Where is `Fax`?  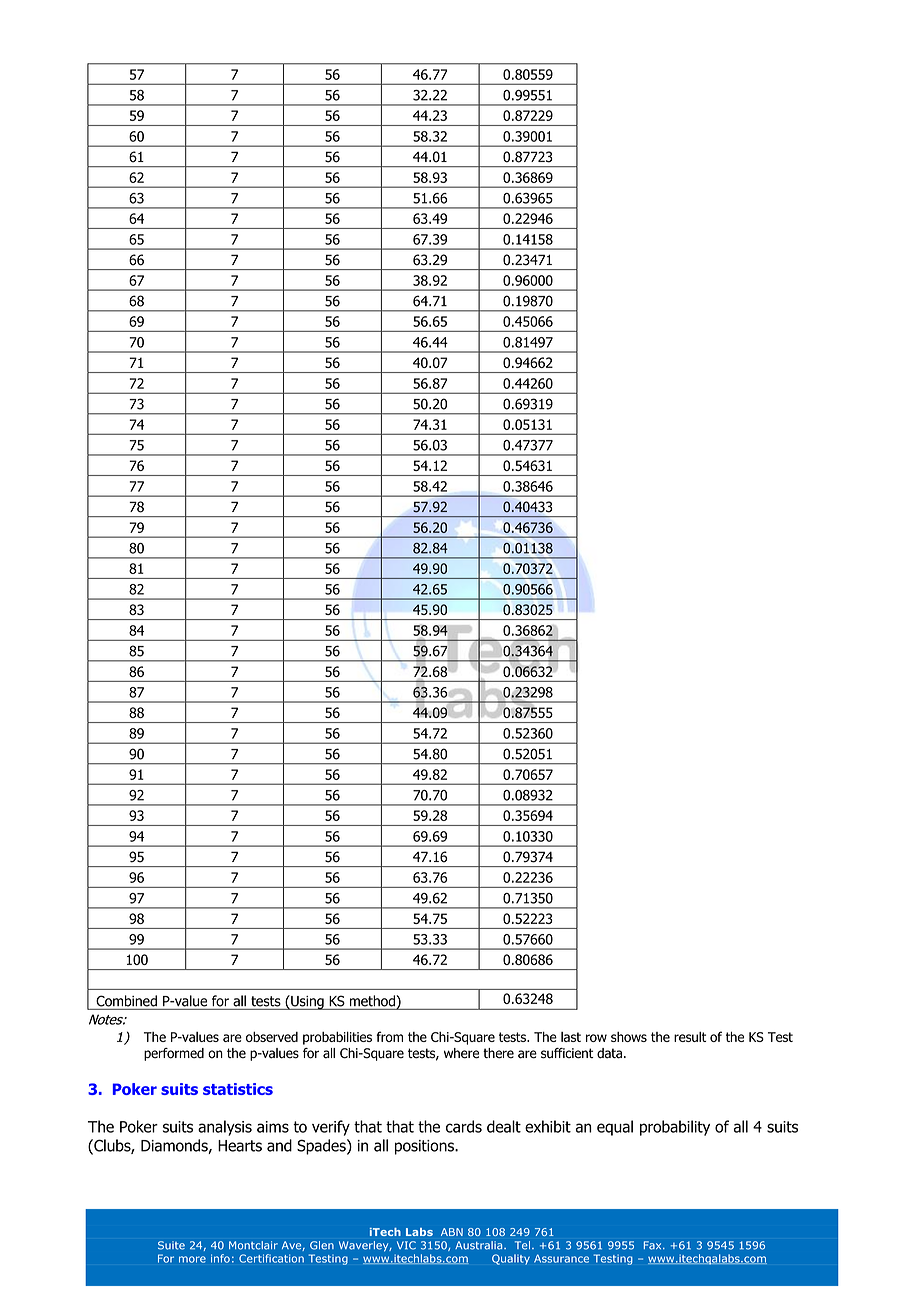
Fax is located at coordinates (654, 1245).
